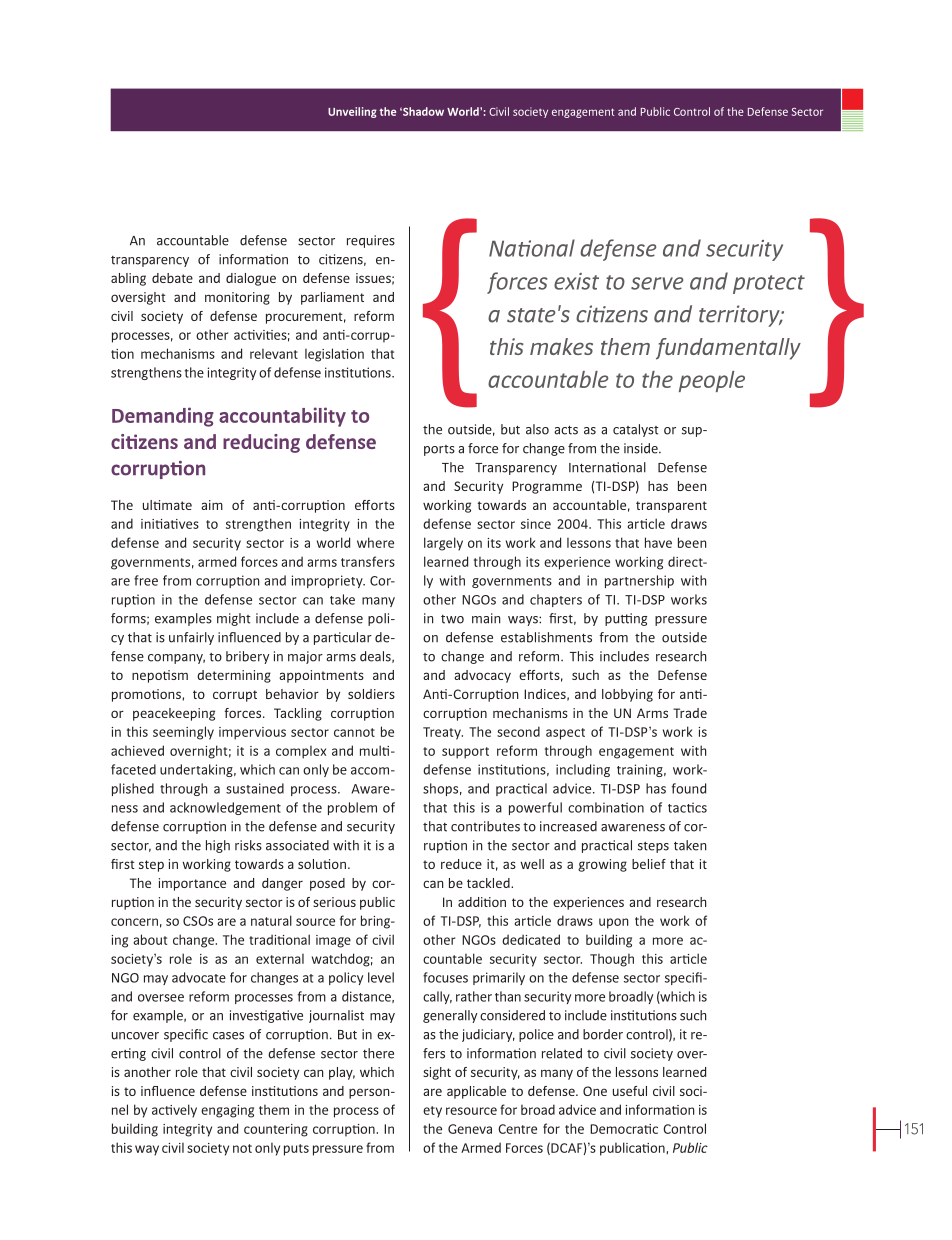 Image resolution: width=952 pixels, height=1240 pixels. What do you see at coordinates (227, 1111) in the document?
I see `engaging` at bounding box center [227, 1111].
